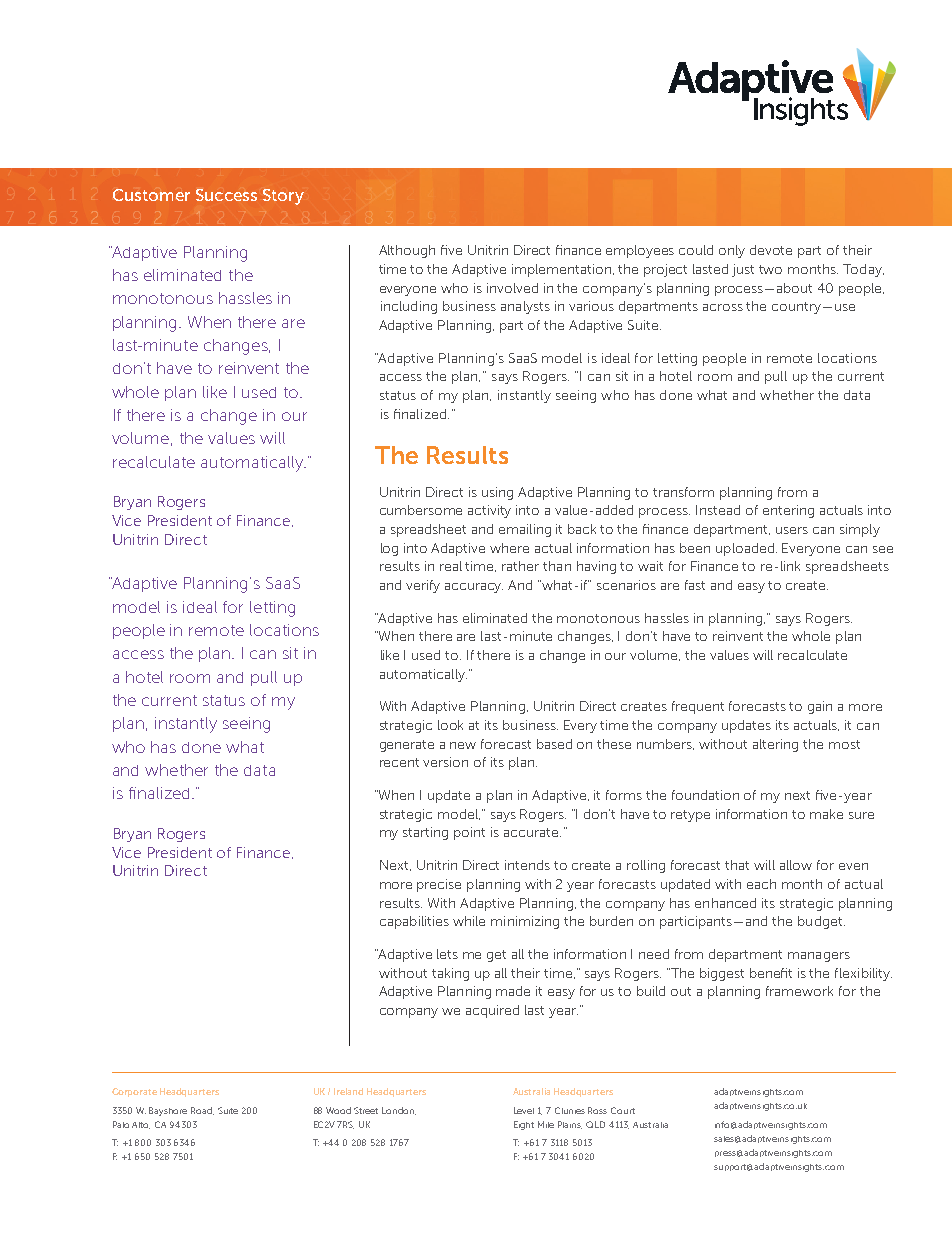 The image size is (952, 1233). Describe the element at coordinates (407, 251) in the screenshot. I see `Although` at that location.
